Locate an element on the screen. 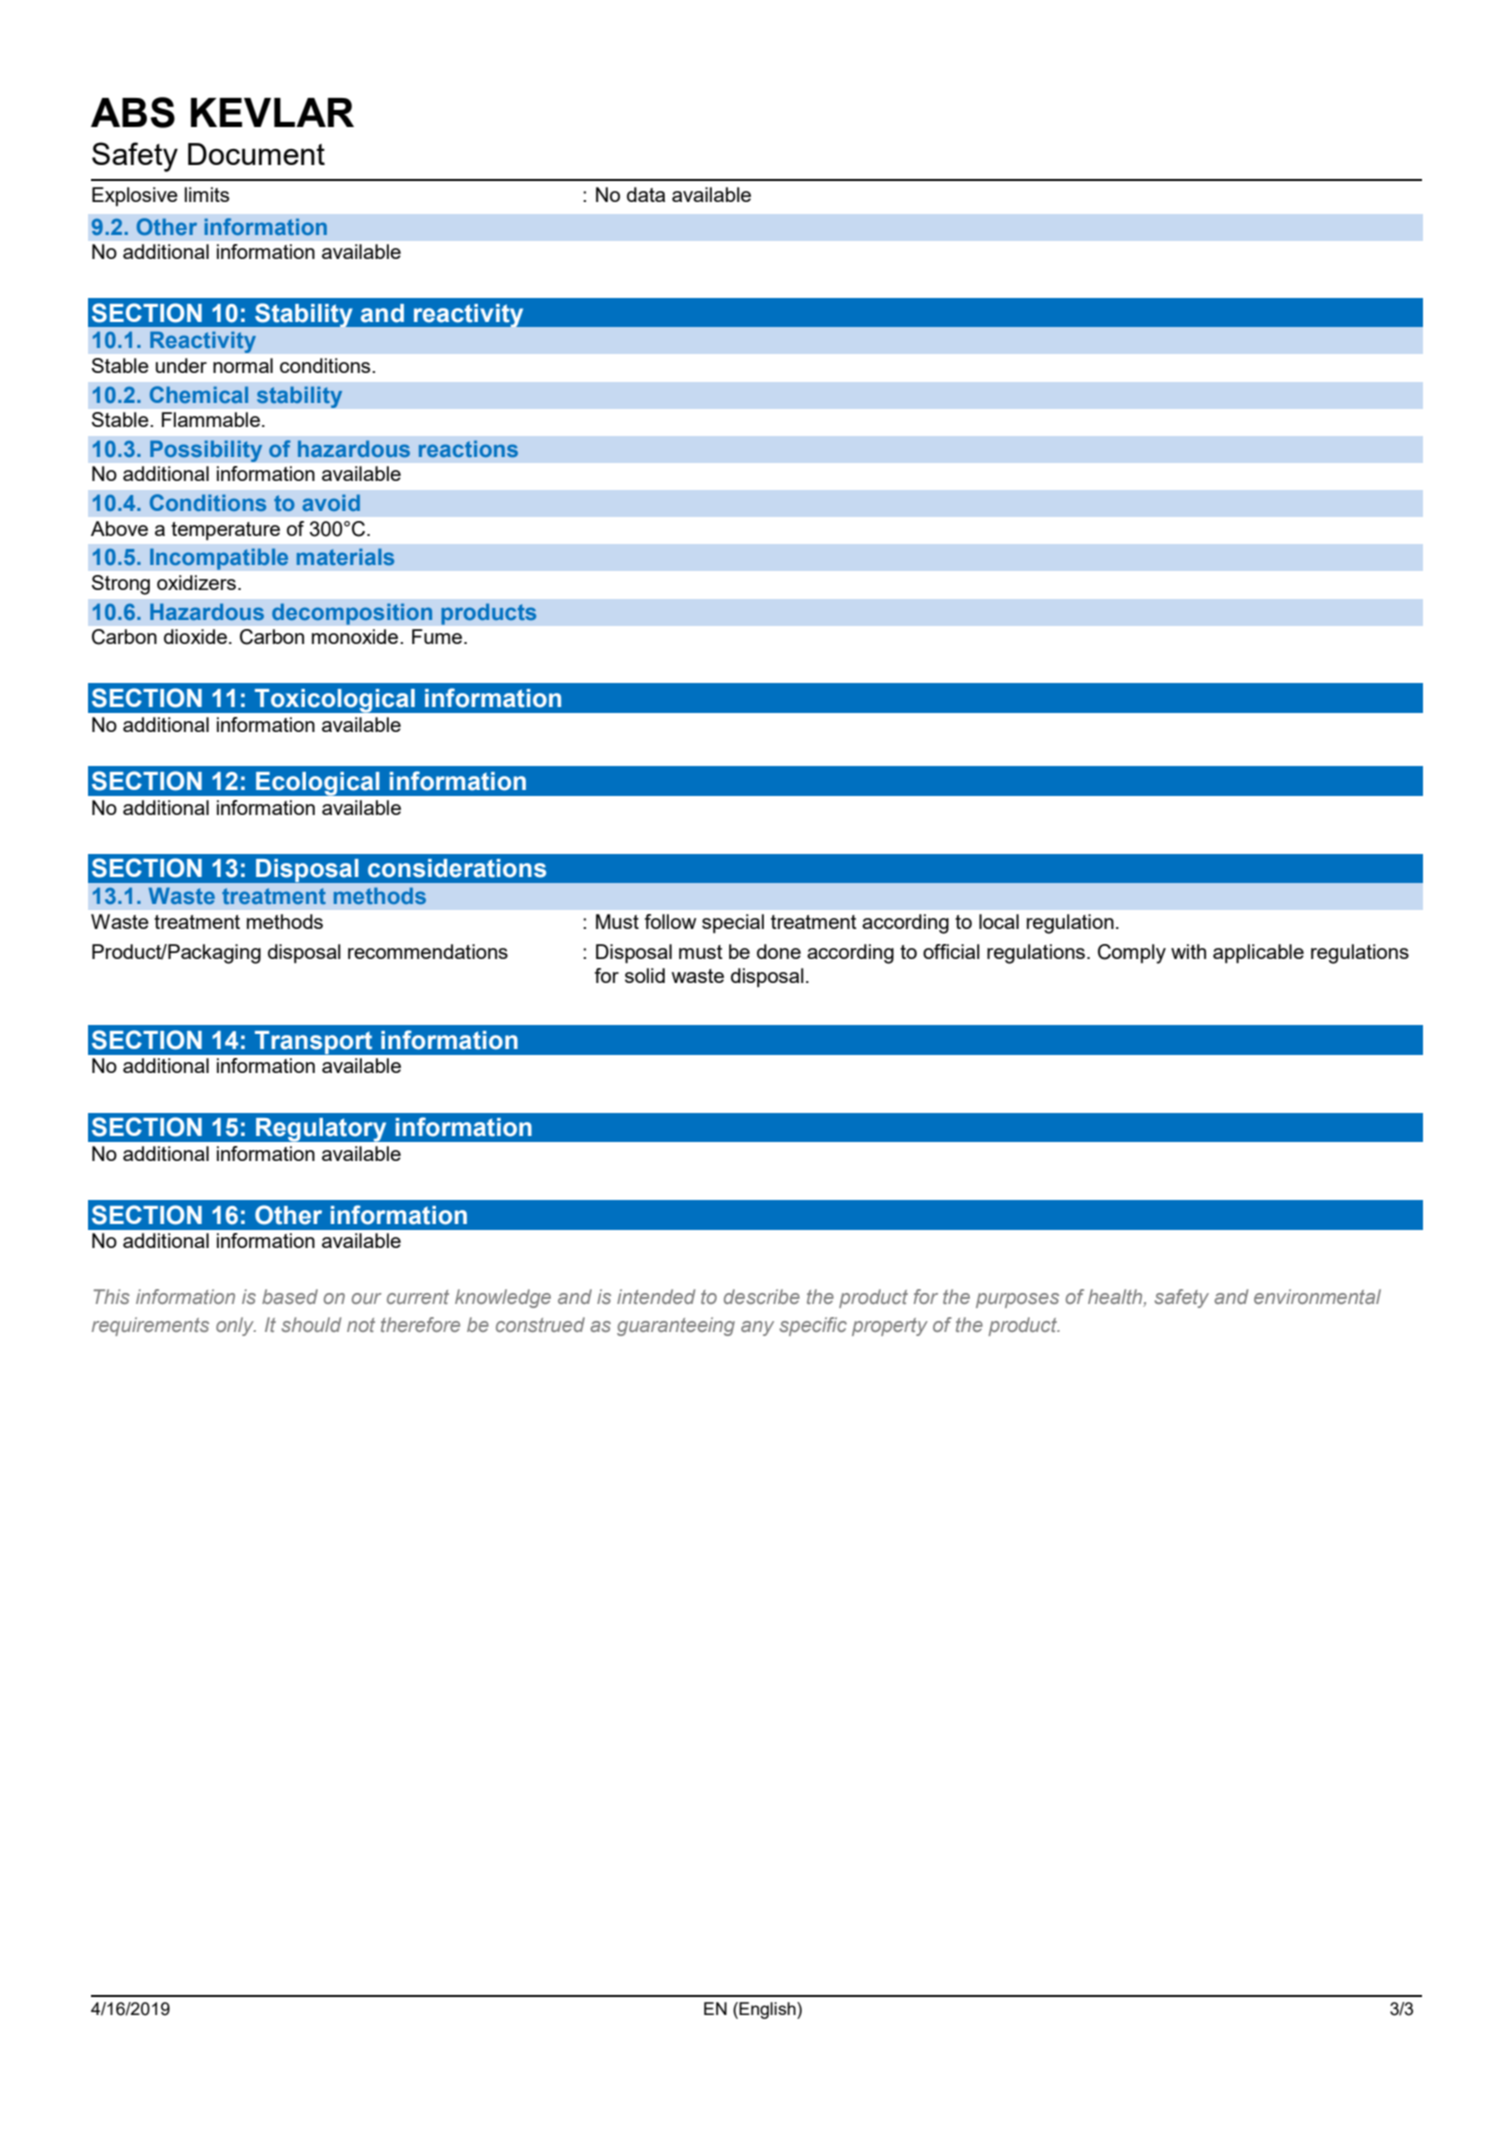 The width and height of the screenshot is (1510, 2135). Fume is located at coordinates (437, 636).
